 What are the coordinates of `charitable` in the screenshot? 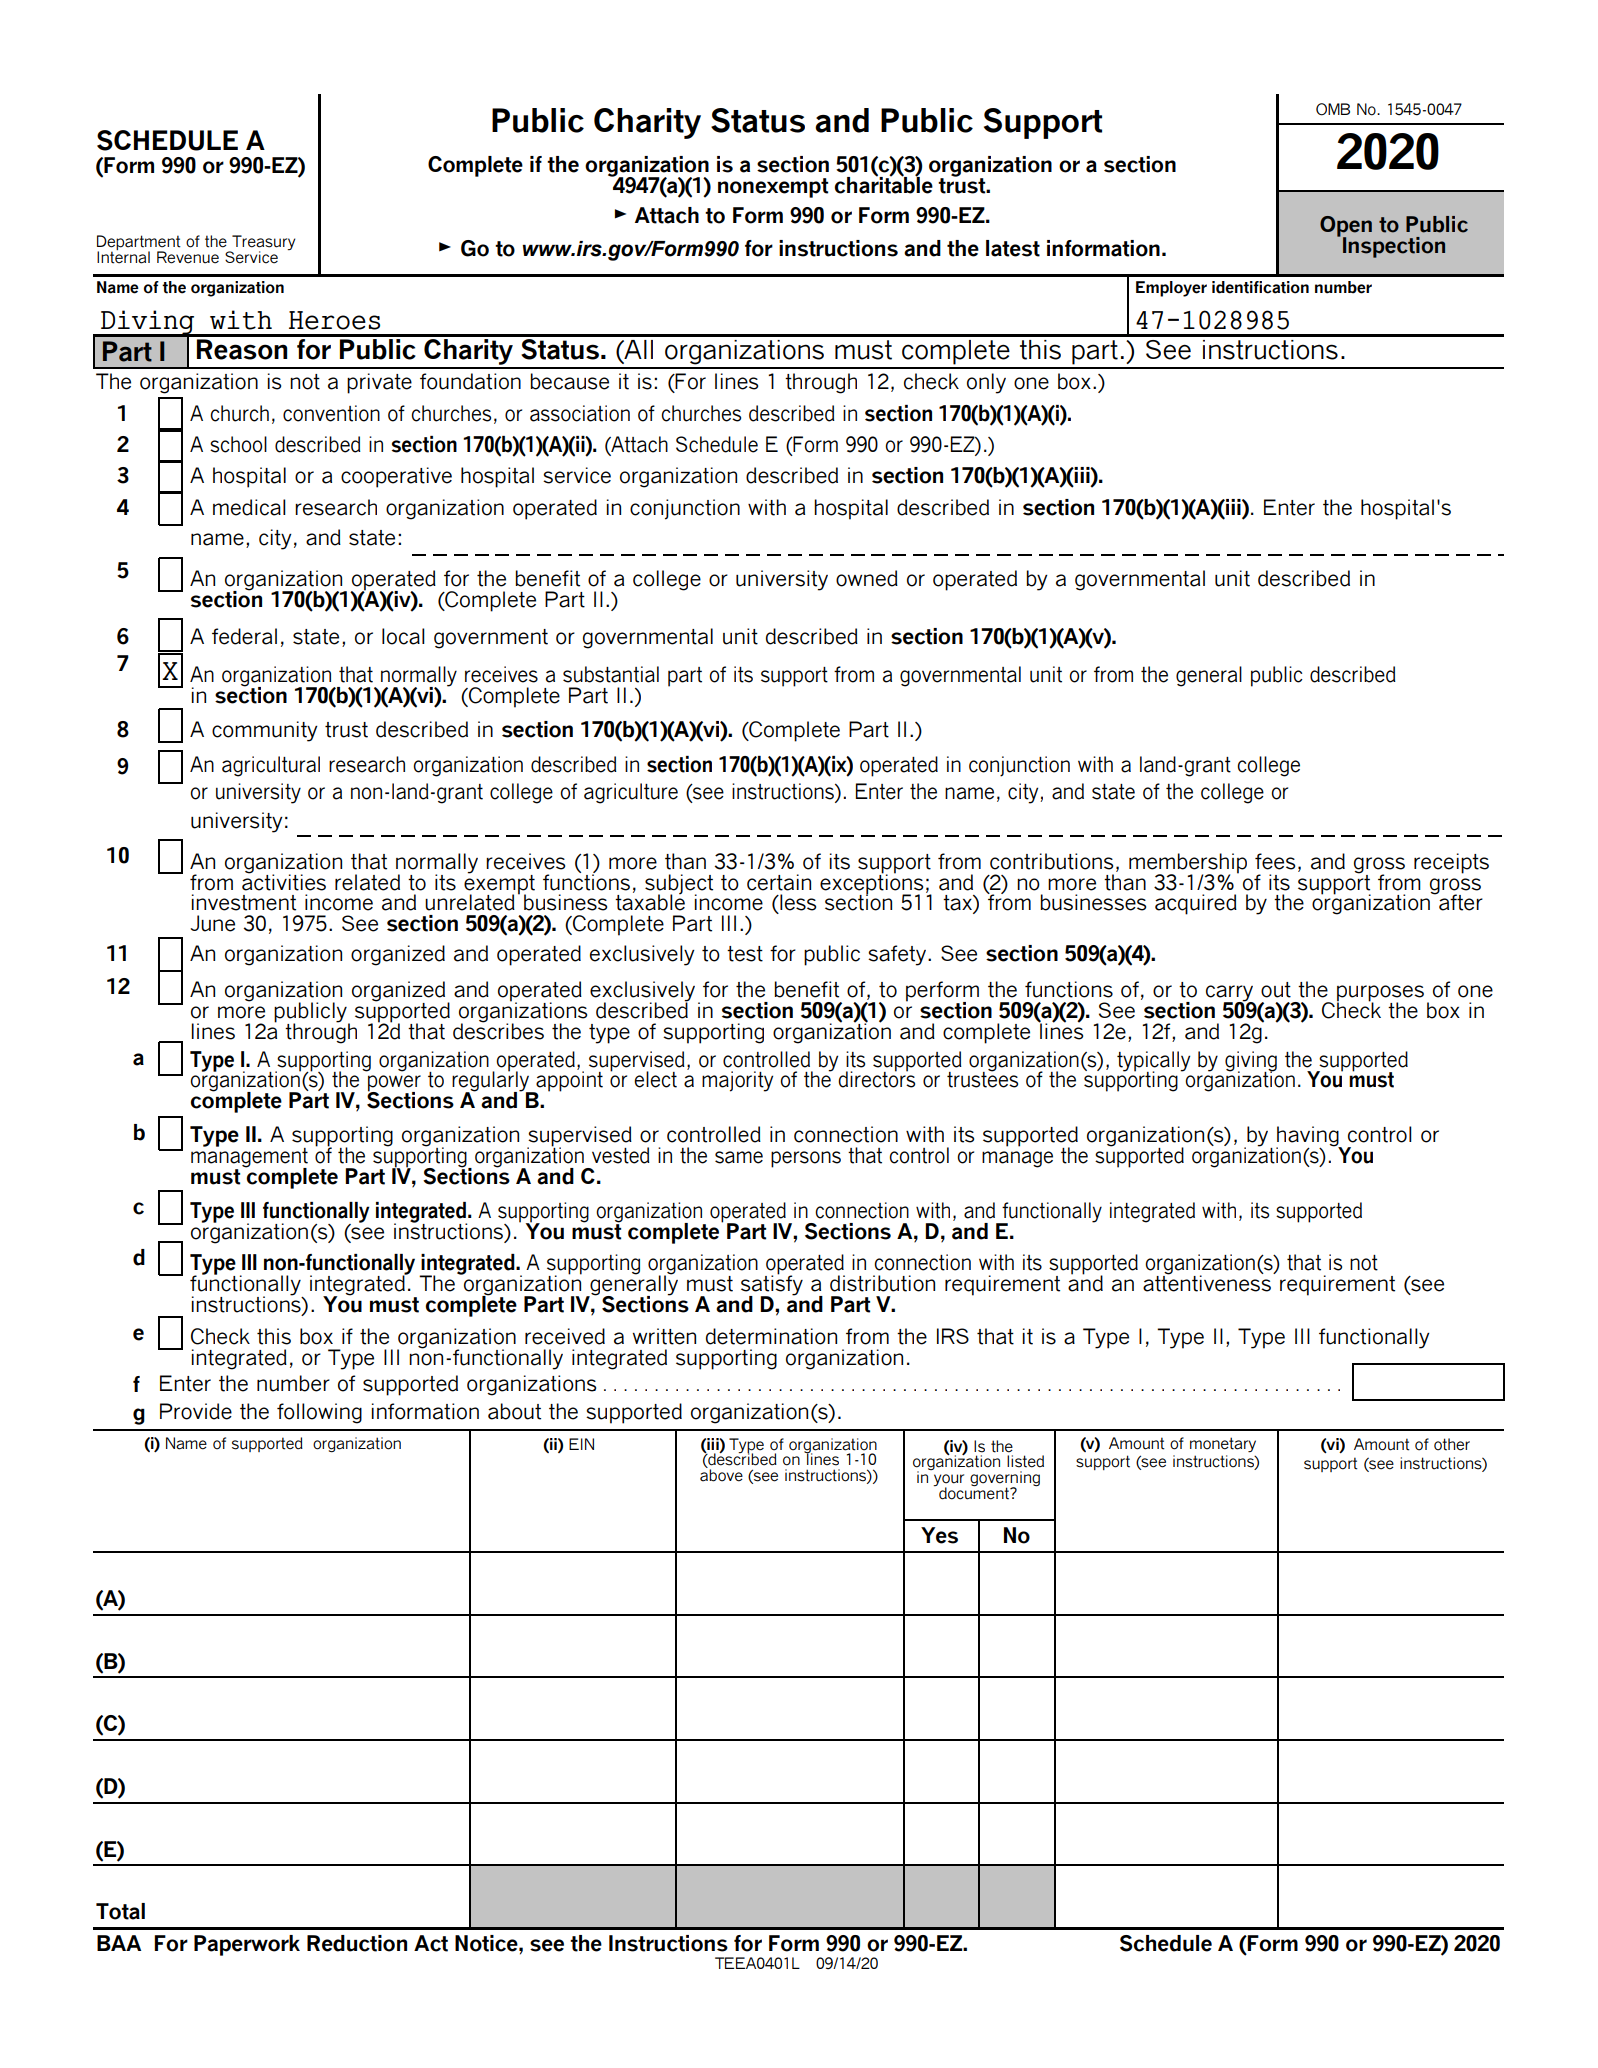 It's located at (883, 184).
